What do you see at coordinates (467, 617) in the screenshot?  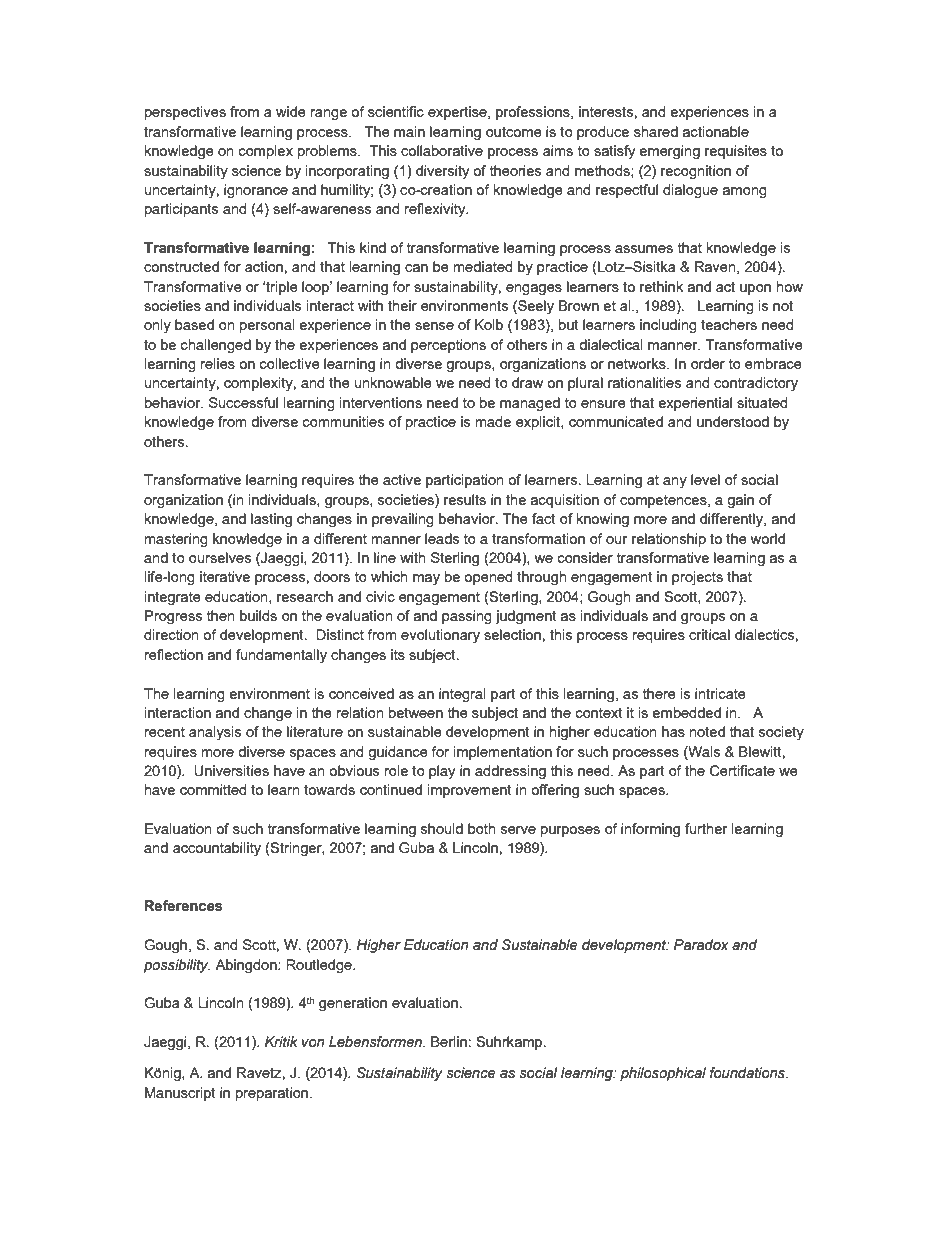 I see `passing` at bounding box center [467, 617].
